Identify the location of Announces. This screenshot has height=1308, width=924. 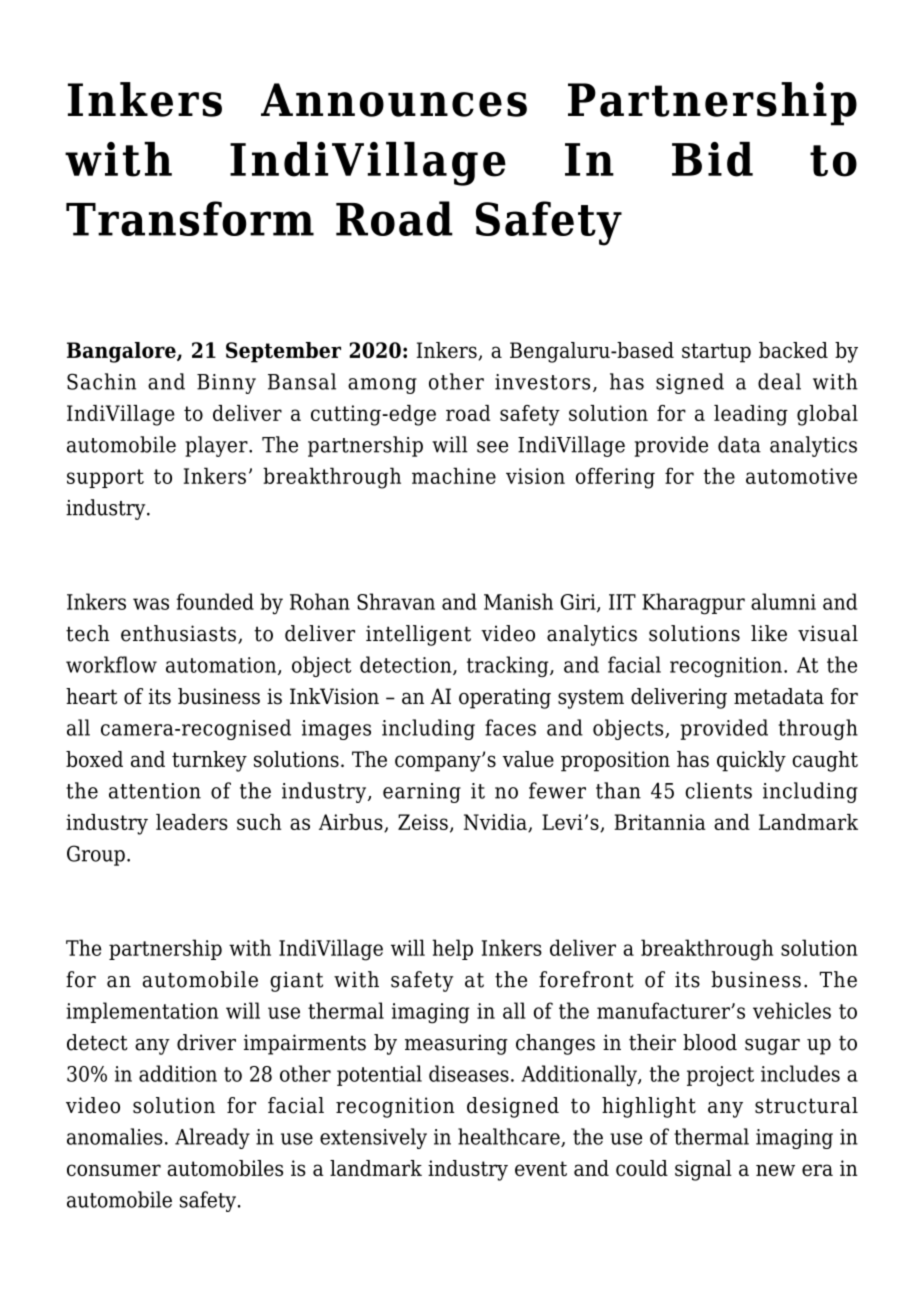
(394, 100).
